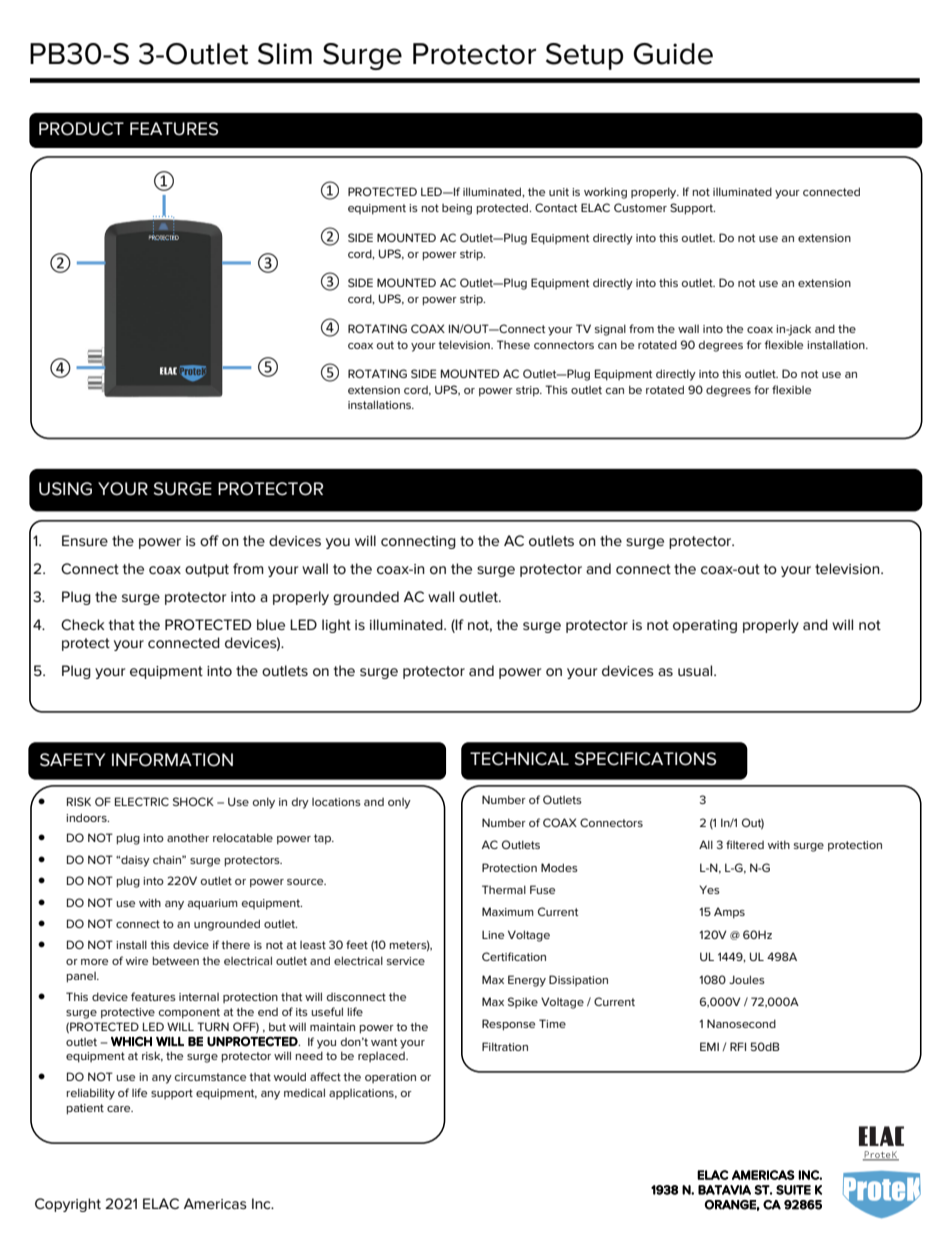 This page has height=1233, width=952. I want to click on operating, so click(705, 626).
